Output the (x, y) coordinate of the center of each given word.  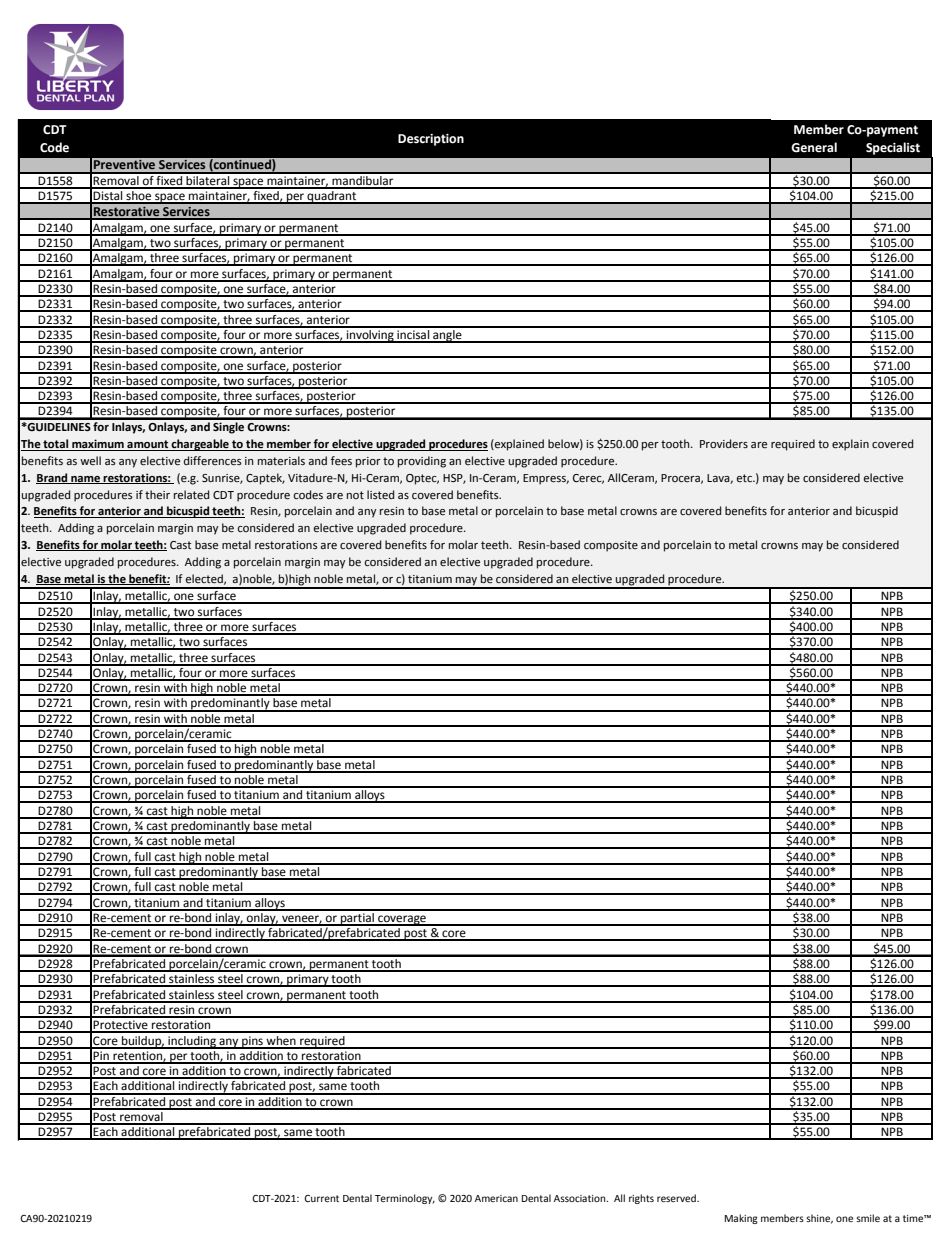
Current (321, 1198)
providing (422, 462)
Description (431, 140)
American (496, 1198)
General (814, 147)
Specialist (893, 148)
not (355, 495)
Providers (724, 444)
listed (380, 495)
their (157, 495)
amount (148, 445)
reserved (677, 1198)
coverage (402, 920)
